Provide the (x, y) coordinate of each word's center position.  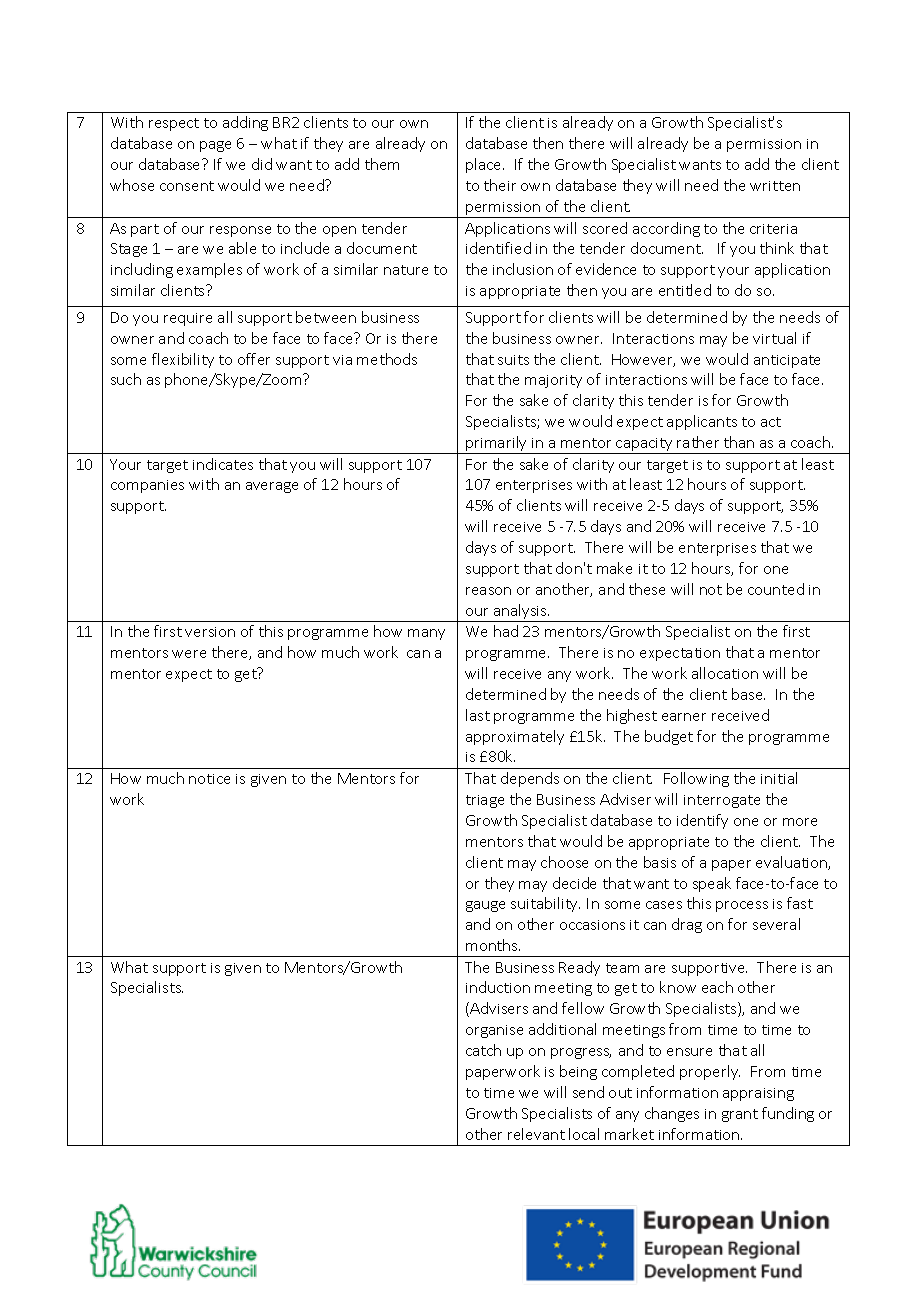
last (478, 715)
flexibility (183, 360)
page (215, 146)
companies (147, 486)
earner (684, 717)
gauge (485, 906)
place (485, 165)
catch (483, 1050)
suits (513, 360)
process (742, 906)
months (493, 945)
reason (488, 591)
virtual (774, 338)
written (775, 186)
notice (209, 779)
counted (776, 589)
